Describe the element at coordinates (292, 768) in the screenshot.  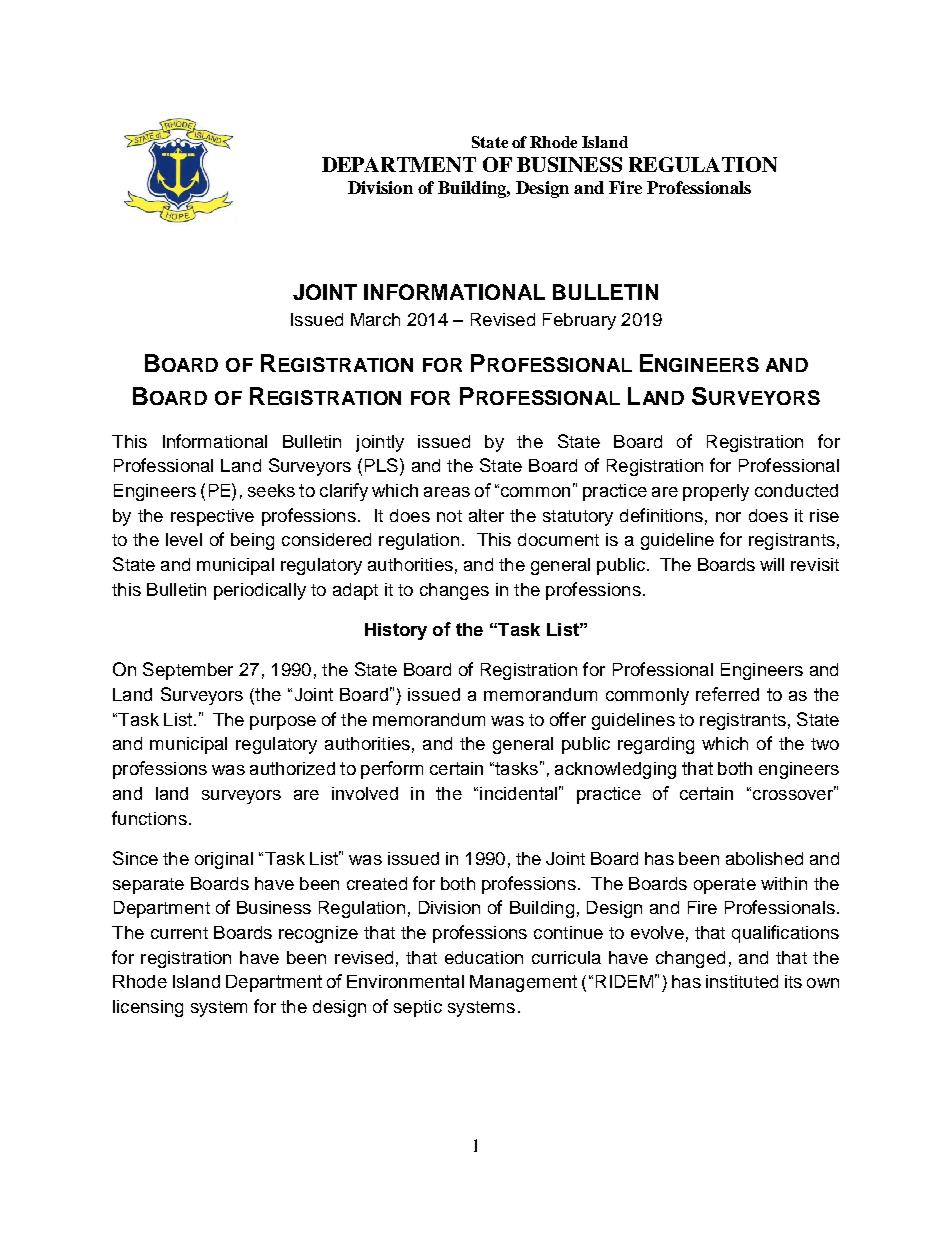
I see `authorized` at that location.
